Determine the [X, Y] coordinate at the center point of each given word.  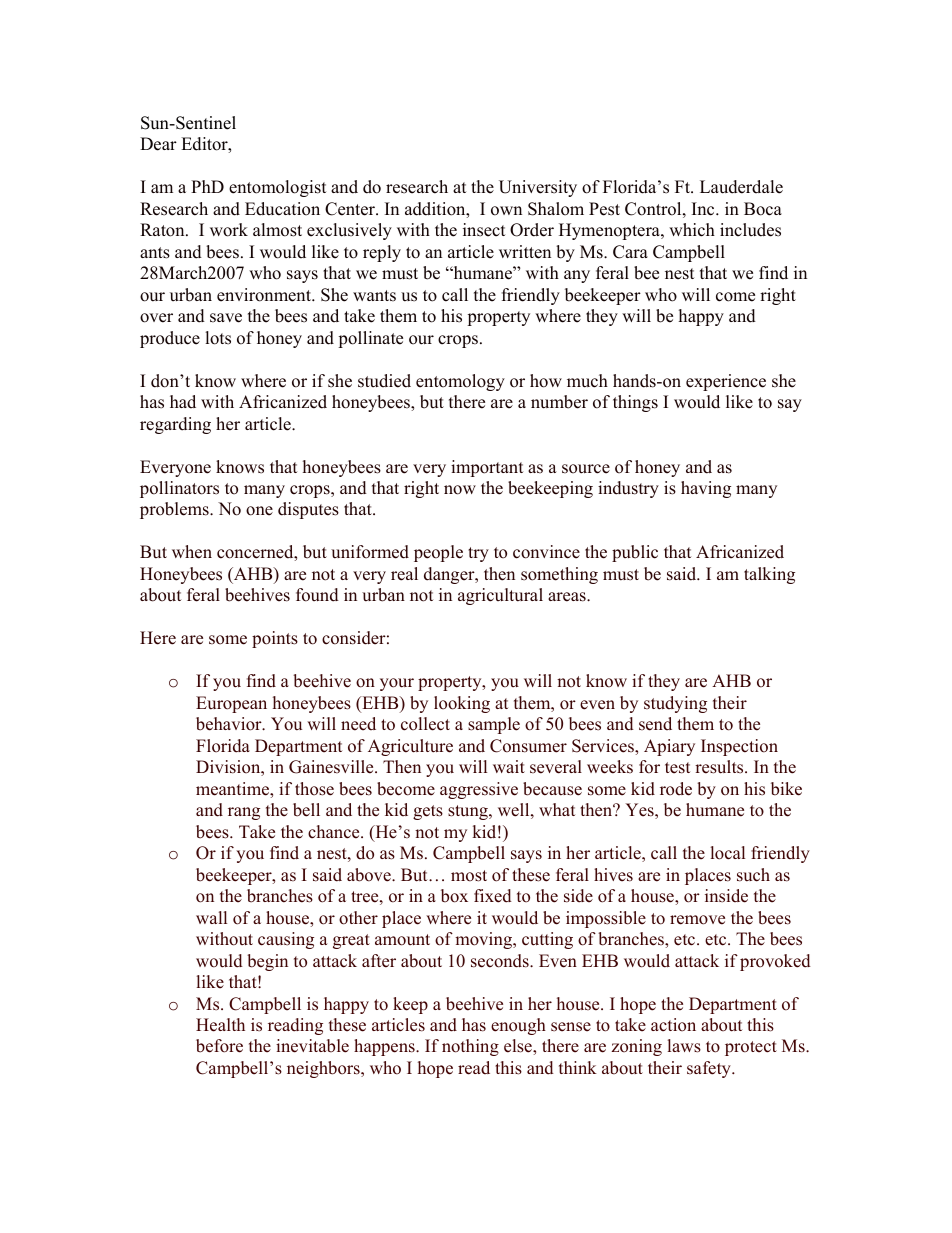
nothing [470, 1047]
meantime [233, 789]
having [706, 489]
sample [494, 725]
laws [684, 1046]
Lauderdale [741, 187]
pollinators [179, 489]
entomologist [277, 188]
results [720, 767]
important [487, 468]
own [506, 211]
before [219, 1046]
